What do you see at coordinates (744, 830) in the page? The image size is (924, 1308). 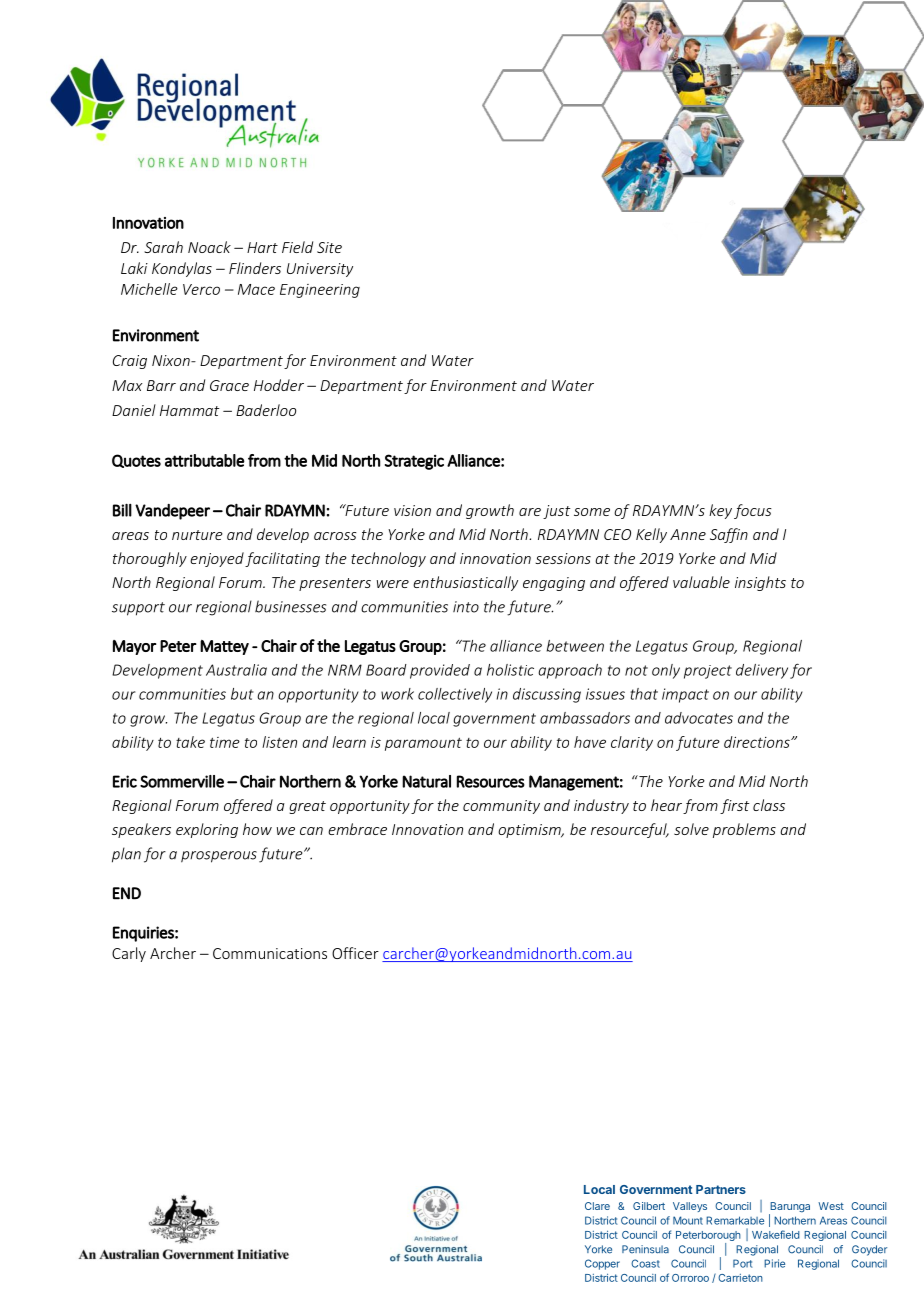 I see `problems` at bounding box center [744, 830].
